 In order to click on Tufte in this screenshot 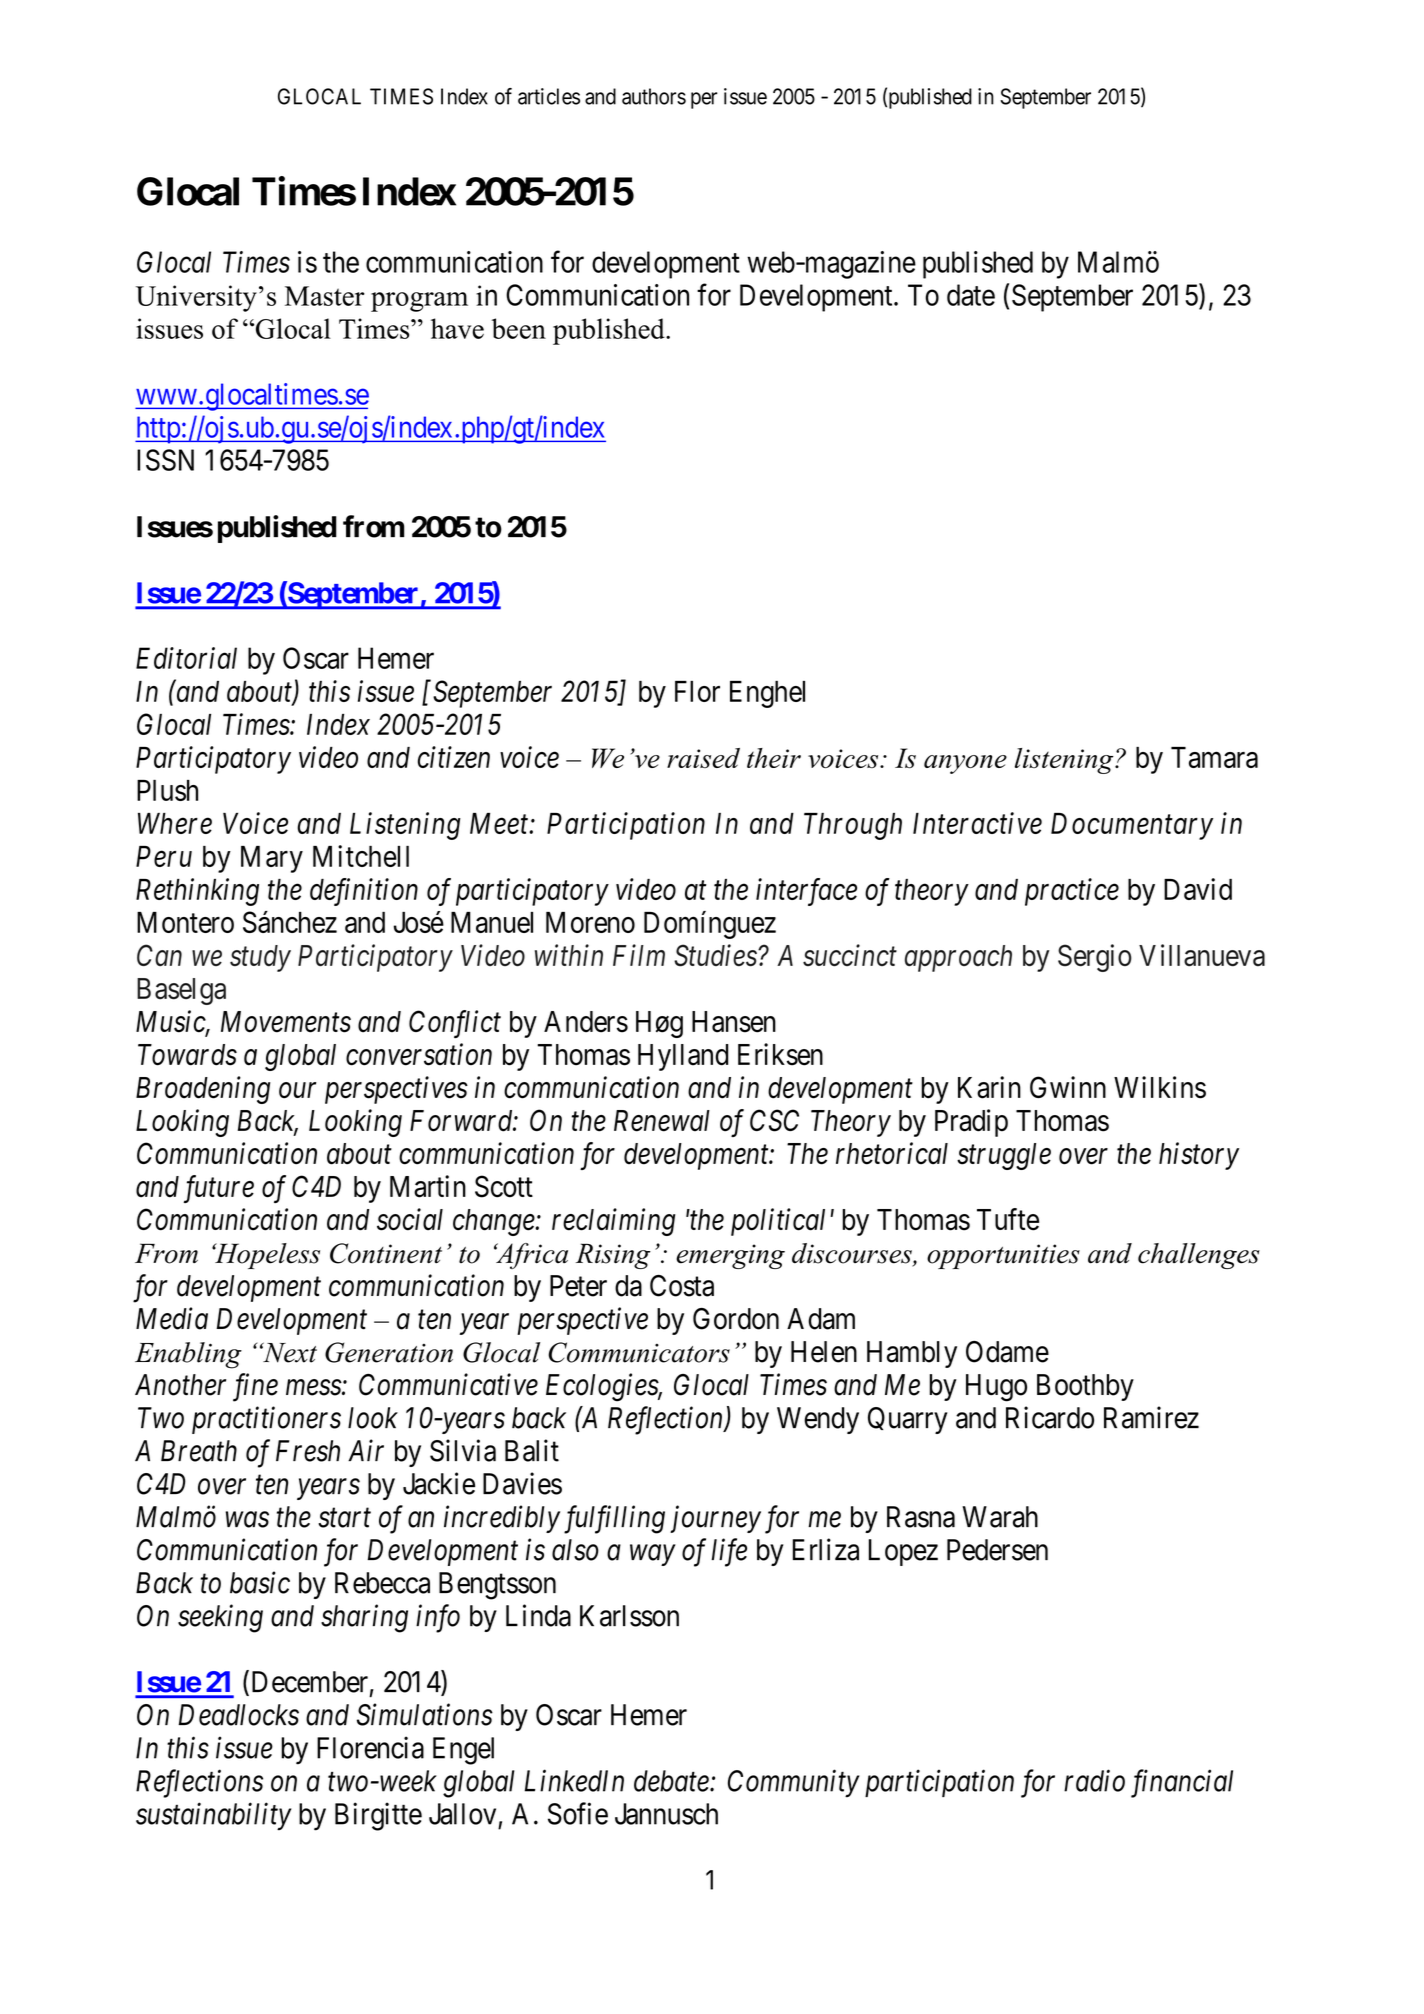, I will do `click(1008, 1219)`.
